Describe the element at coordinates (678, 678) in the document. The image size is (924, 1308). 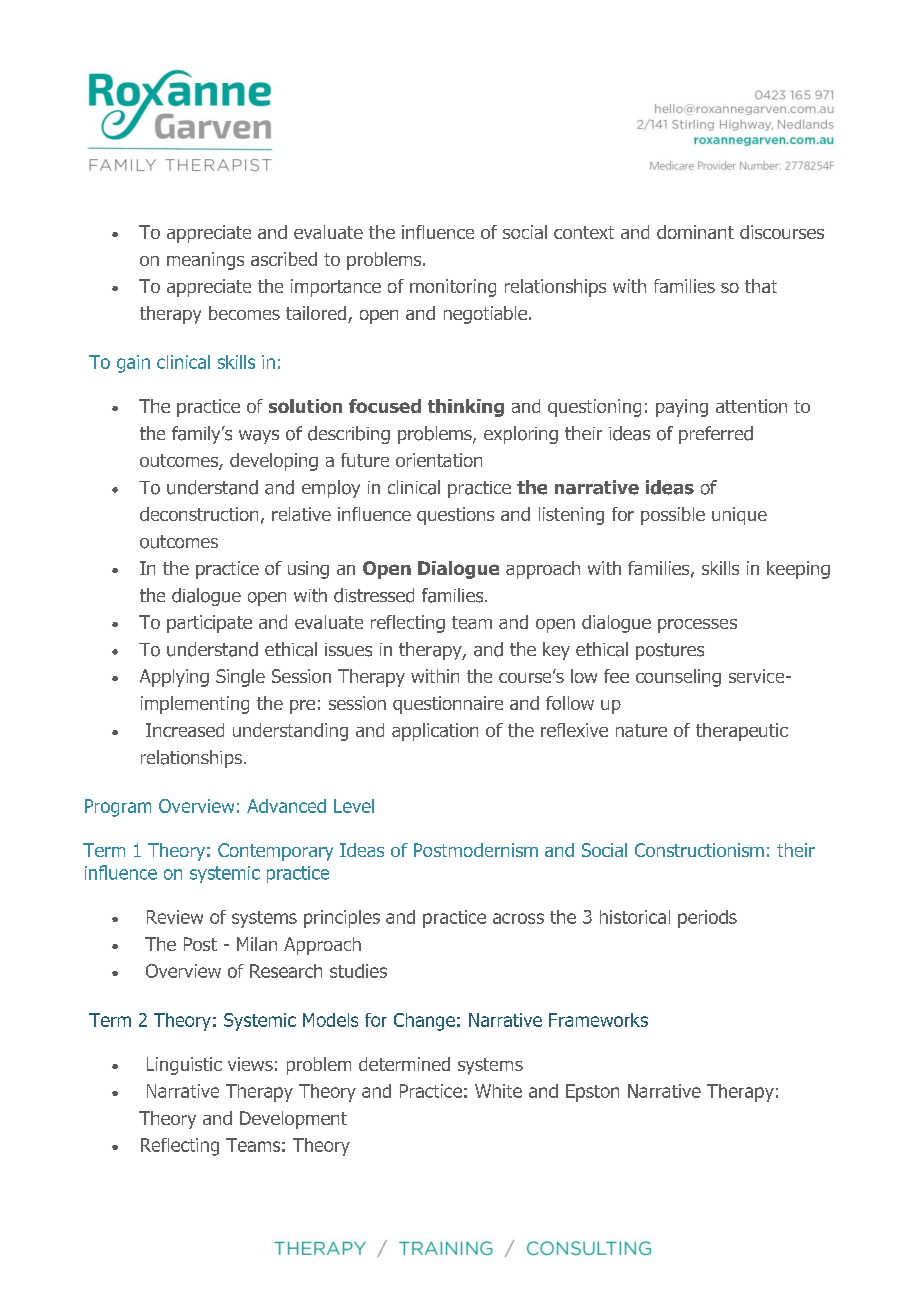
I see `counseling` at that location.
